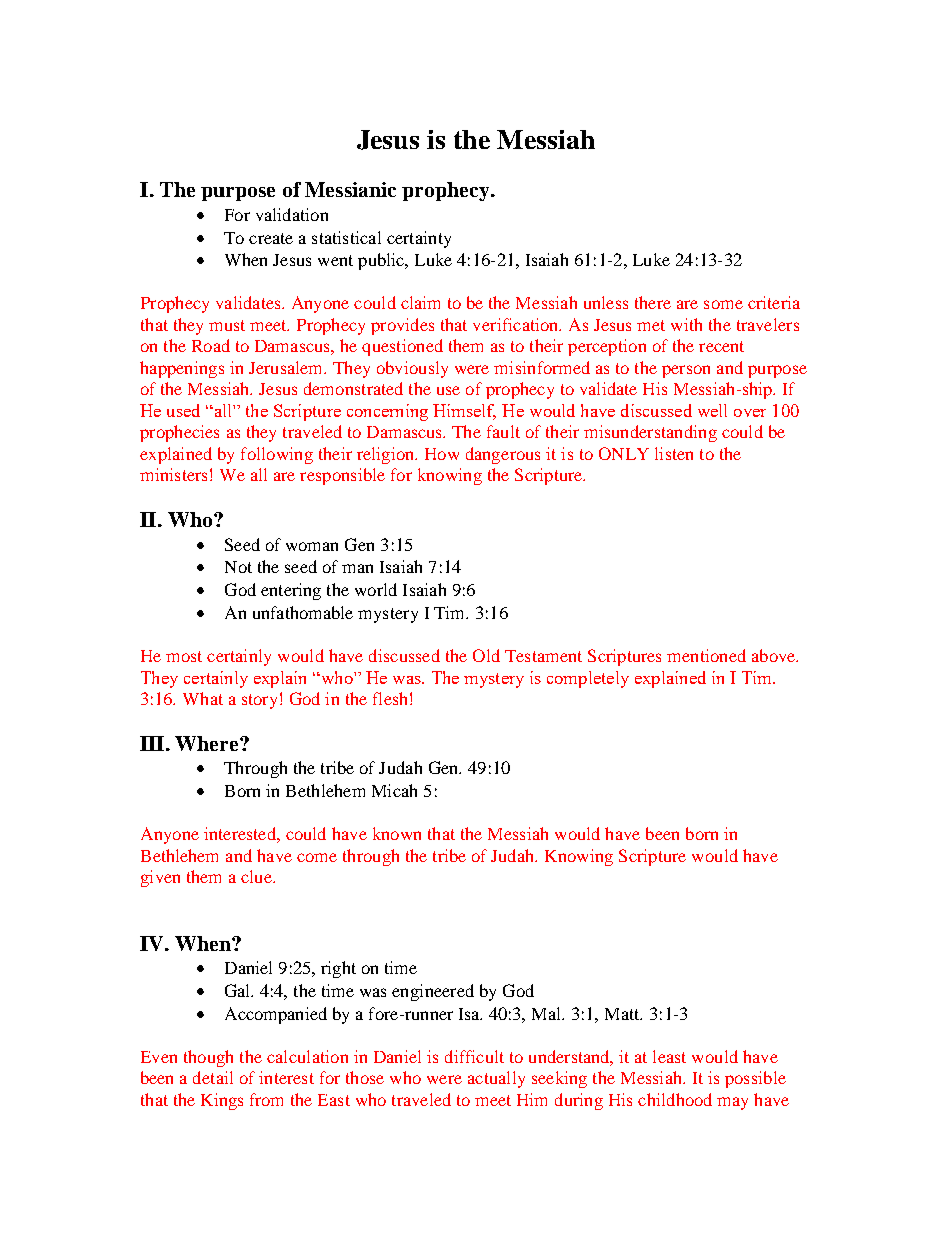 Image resolution: width=952 pixels, height=1233 pixels. Describe the element at coordinates (213, 1077) in the image. I see `detail` at that location.
